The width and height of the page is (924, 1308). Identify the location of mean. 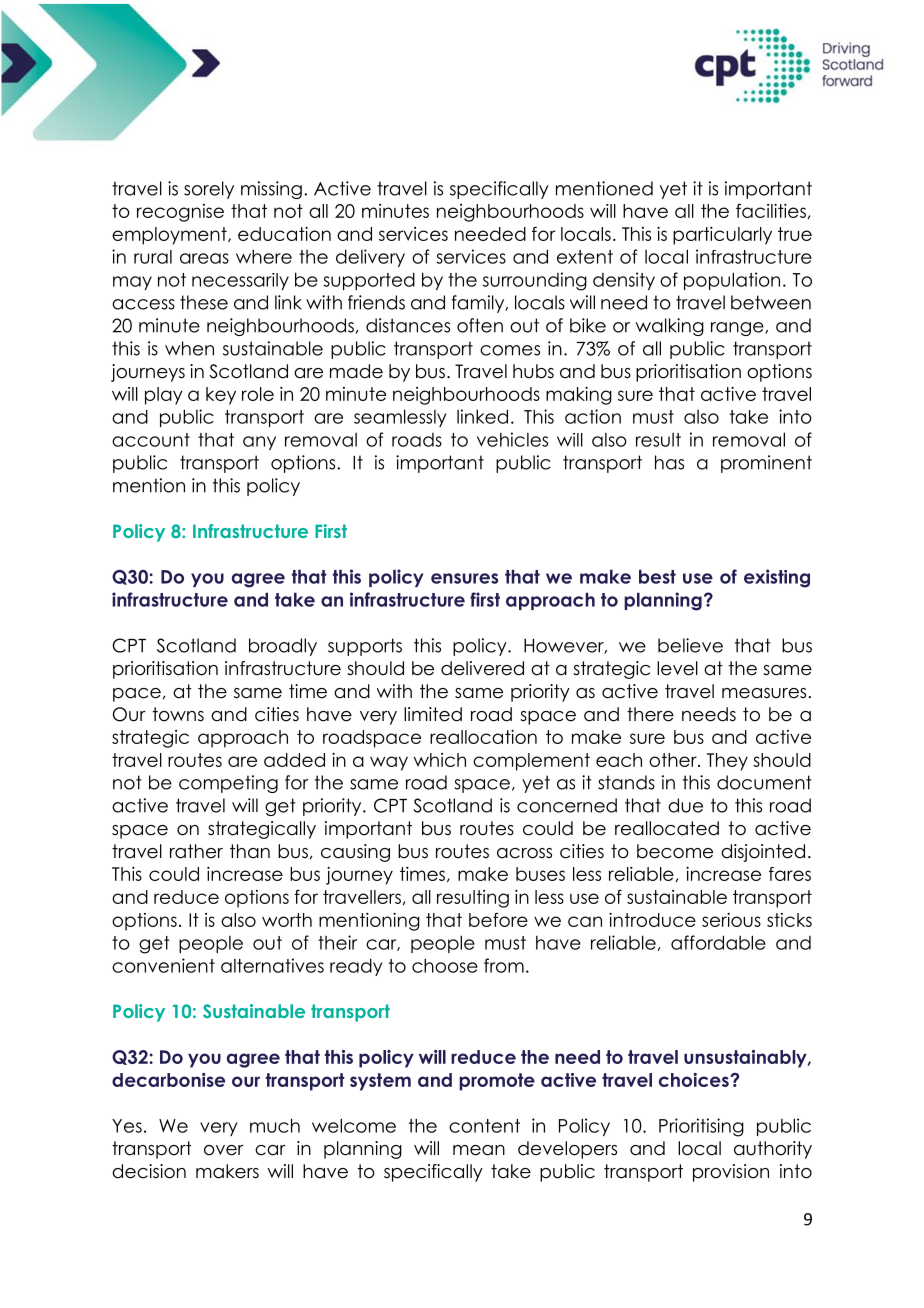
(479, 1150).
